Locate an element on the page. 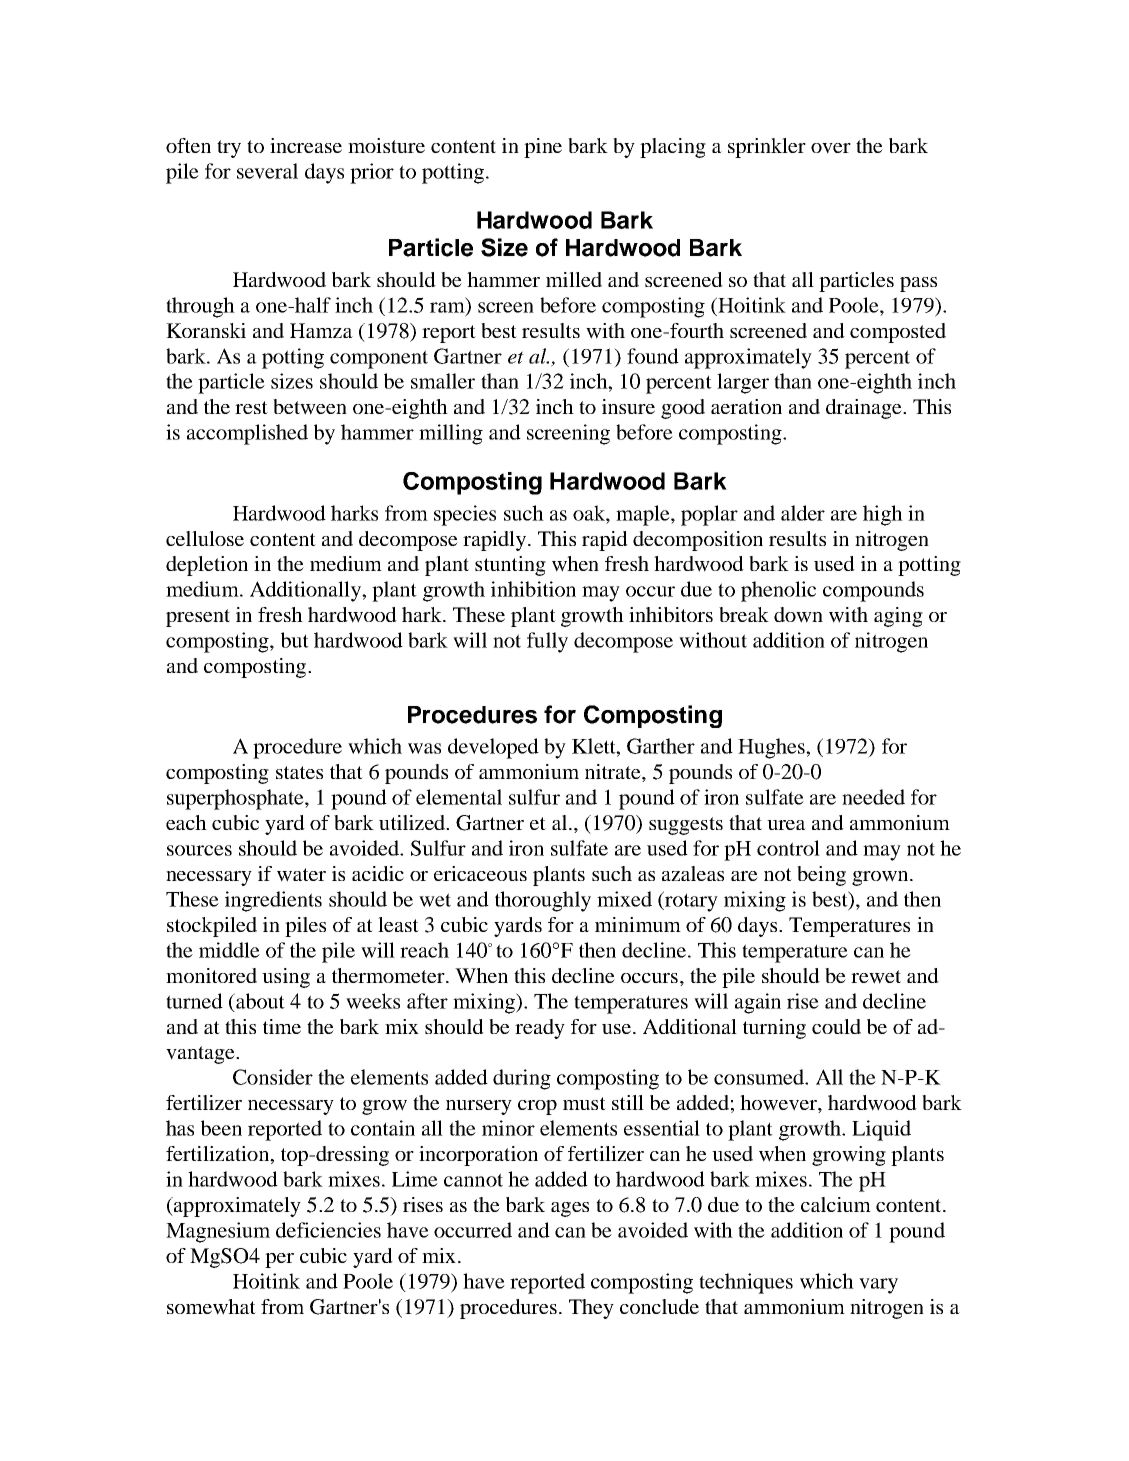 The image size is (1129, 1461). over is located at coordinates (831, 148).
